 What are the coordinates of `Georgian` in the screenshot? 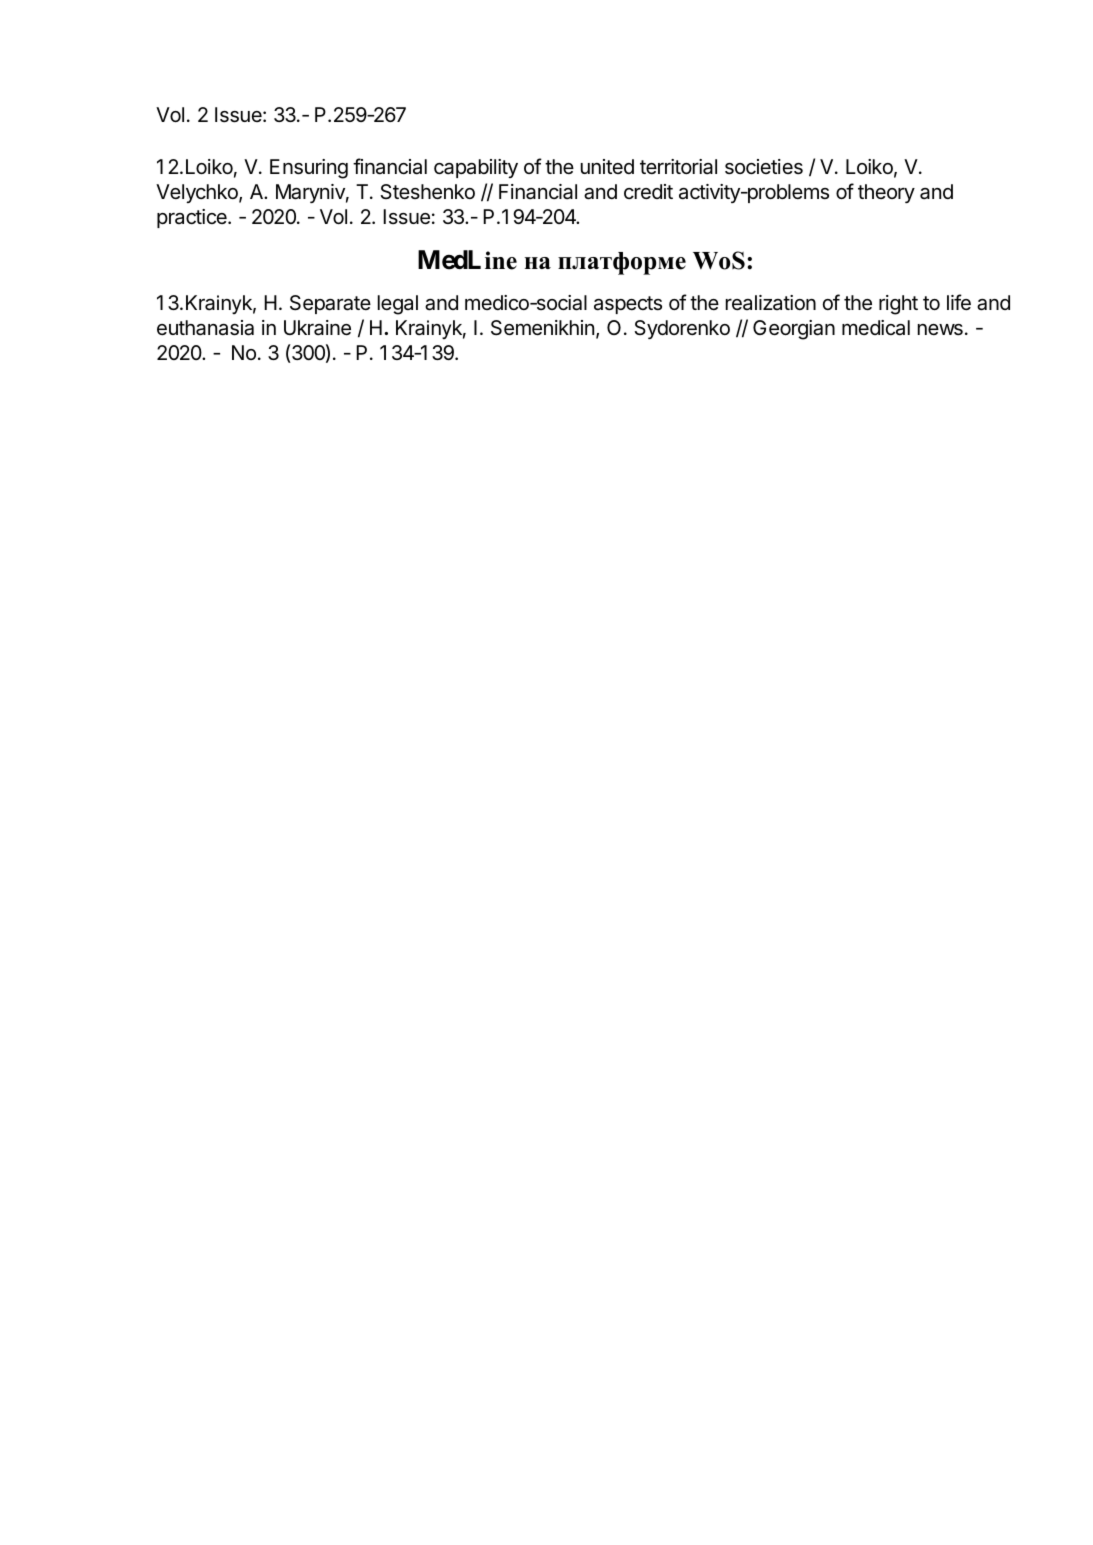 It's located at (794, 330).
